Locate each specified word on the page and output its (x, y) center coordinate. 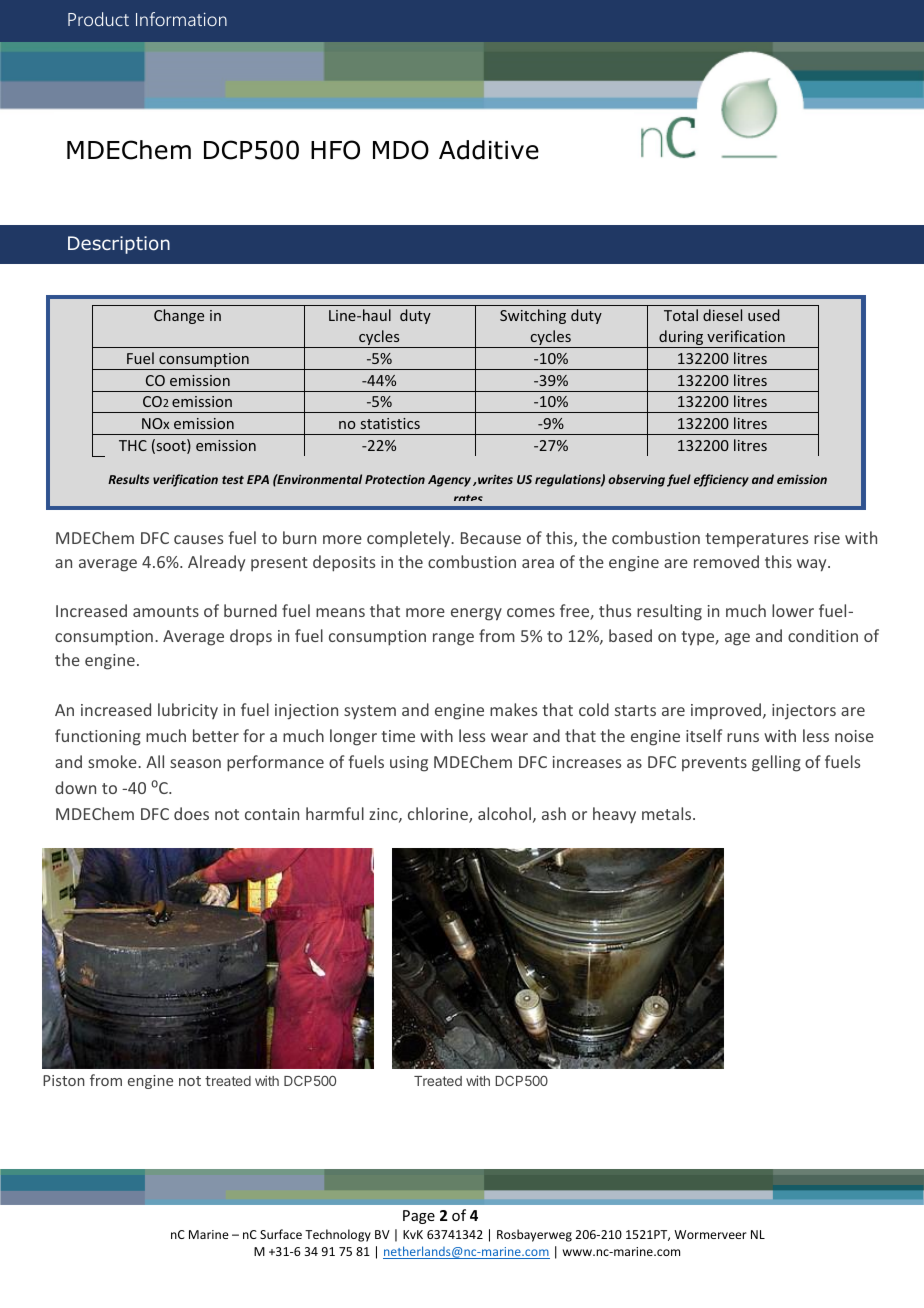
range (453, 639)
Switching (533, 316)
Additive (489, 150)
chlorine (439, 815)
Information (181, 19)
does (191, 813)
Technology (338, 1235)
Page (419, 1217)
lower (793, 610)
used (764, 315)
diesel (722, 315)
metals (668, 813)
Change (179, 316)
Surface (281, 1234)
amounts (166, 611)
